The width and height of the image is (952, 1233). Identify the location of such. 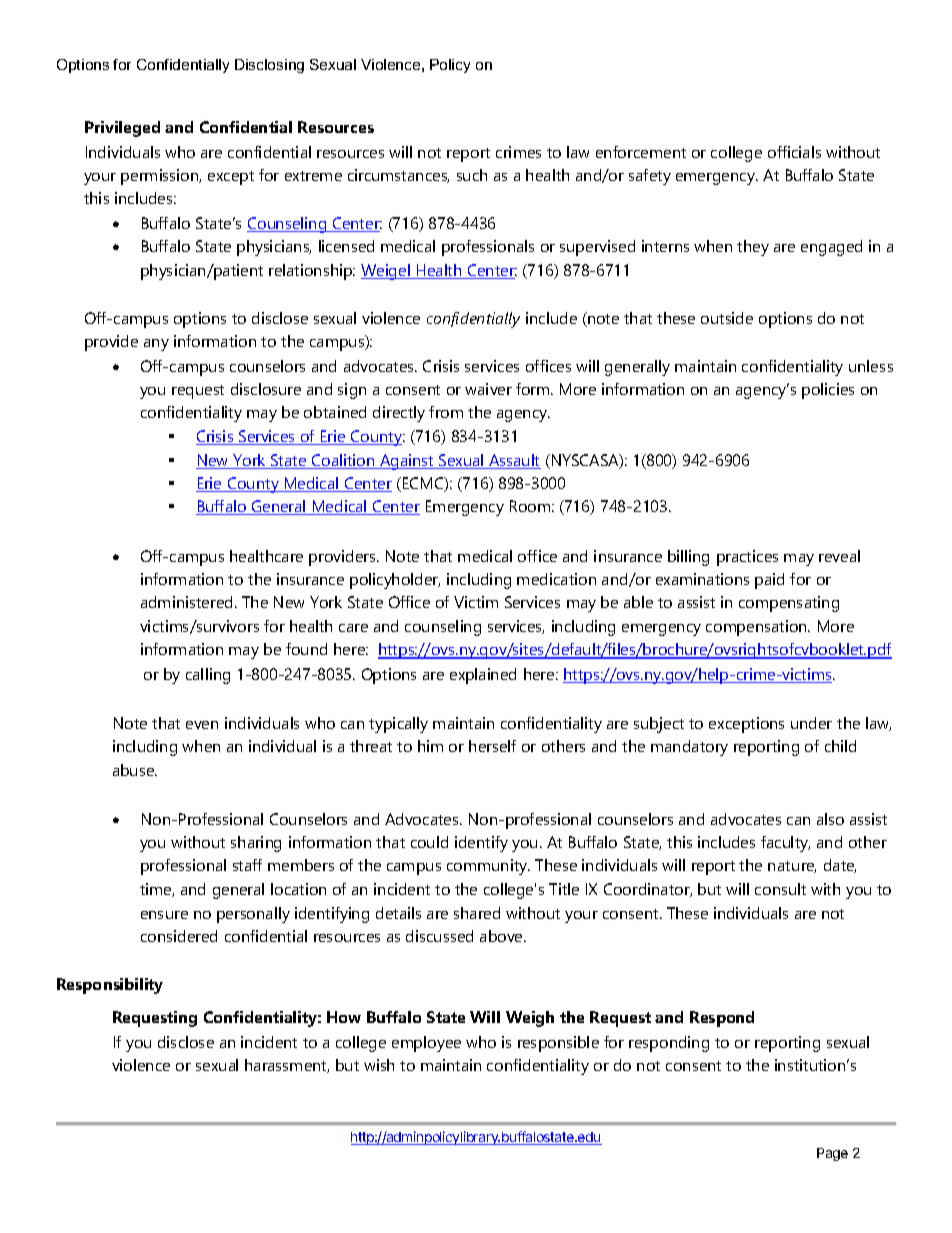
(472, 175).
